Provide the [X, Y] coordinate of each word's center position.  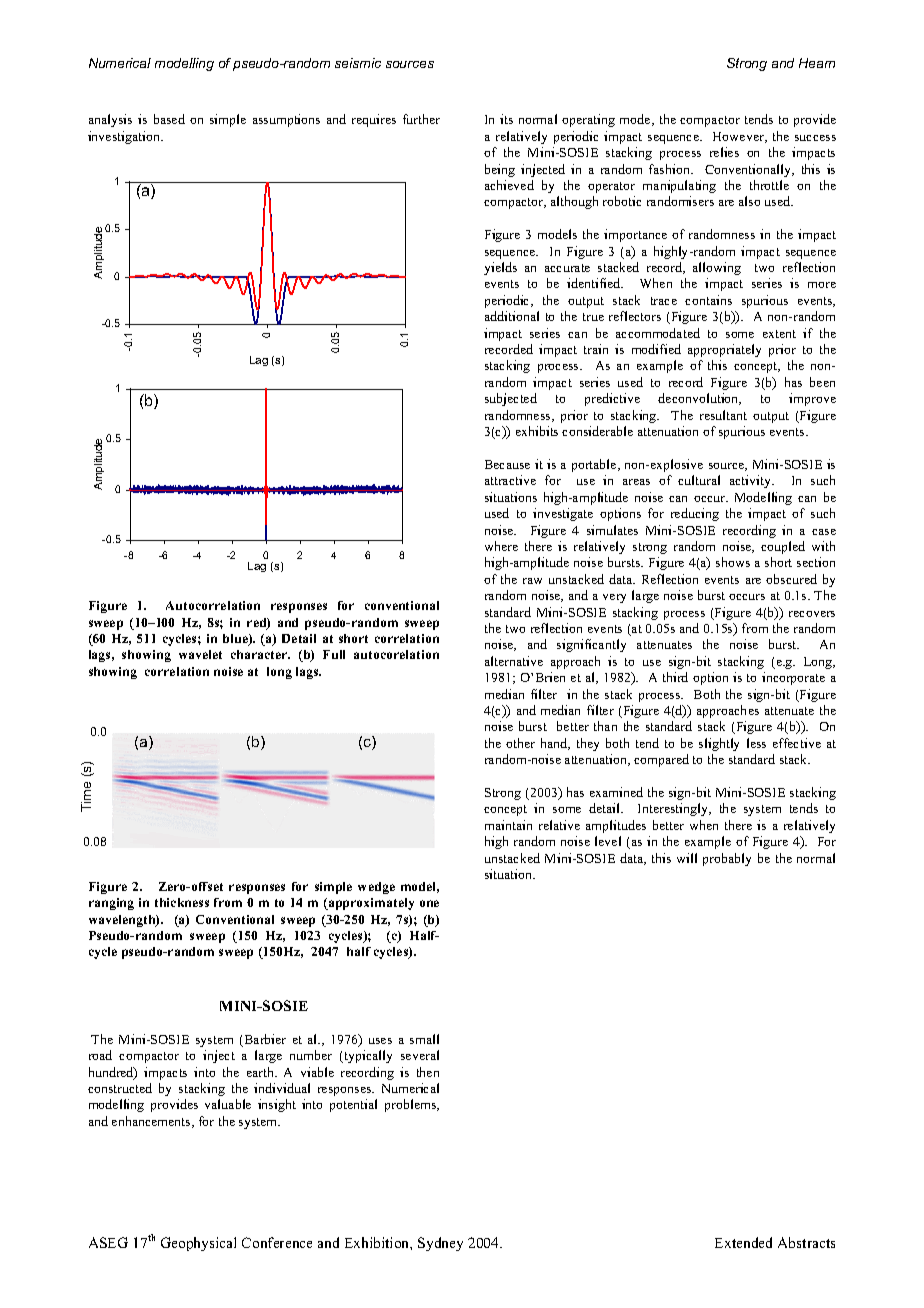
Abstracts [806, 1242]
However [740, 137]
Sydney [440, 1244]
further [421, 119]
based [169, 119]
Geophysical [198, 1244]
